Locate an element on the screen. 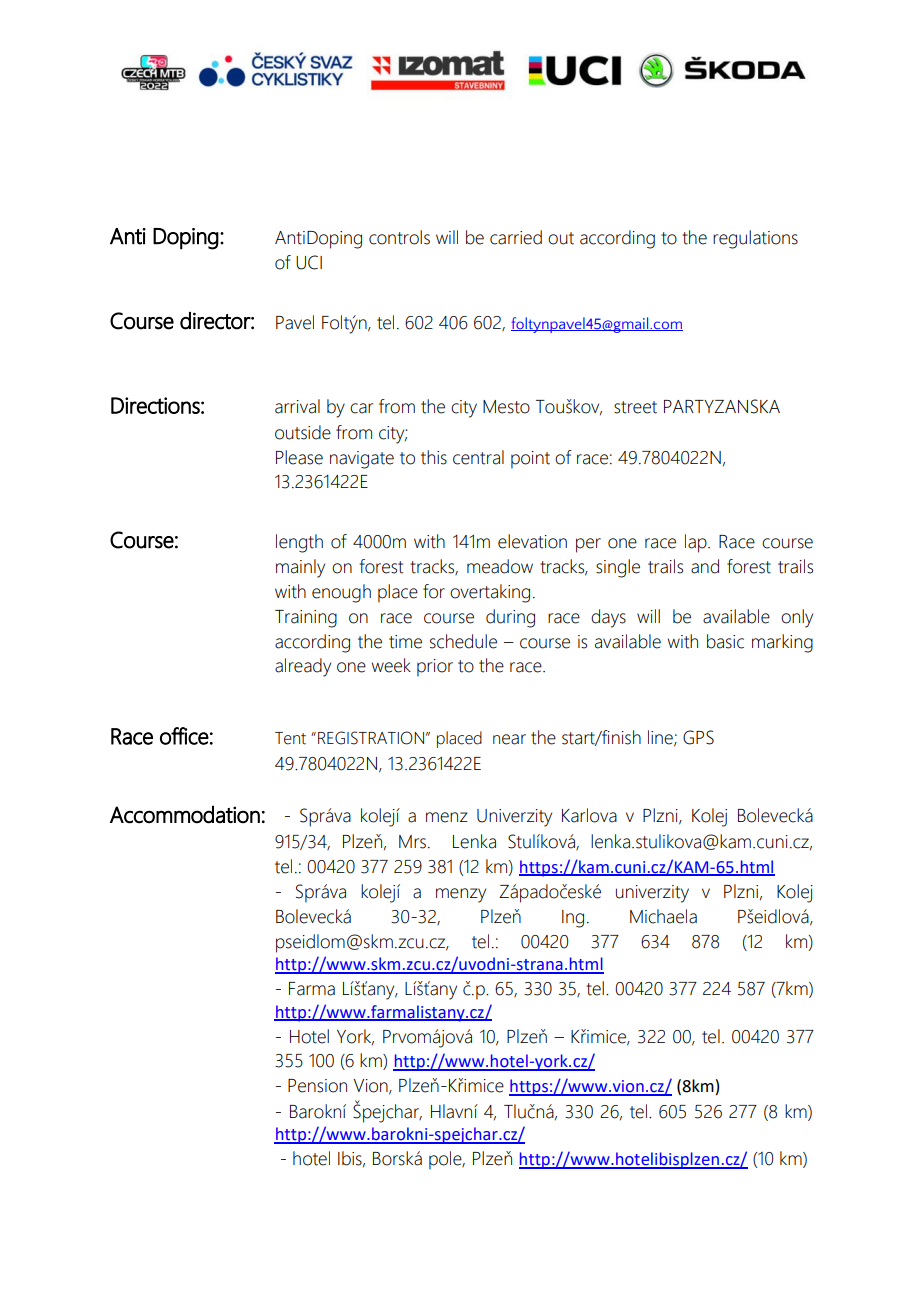  Michaela is located at coordinates (663, 916).
